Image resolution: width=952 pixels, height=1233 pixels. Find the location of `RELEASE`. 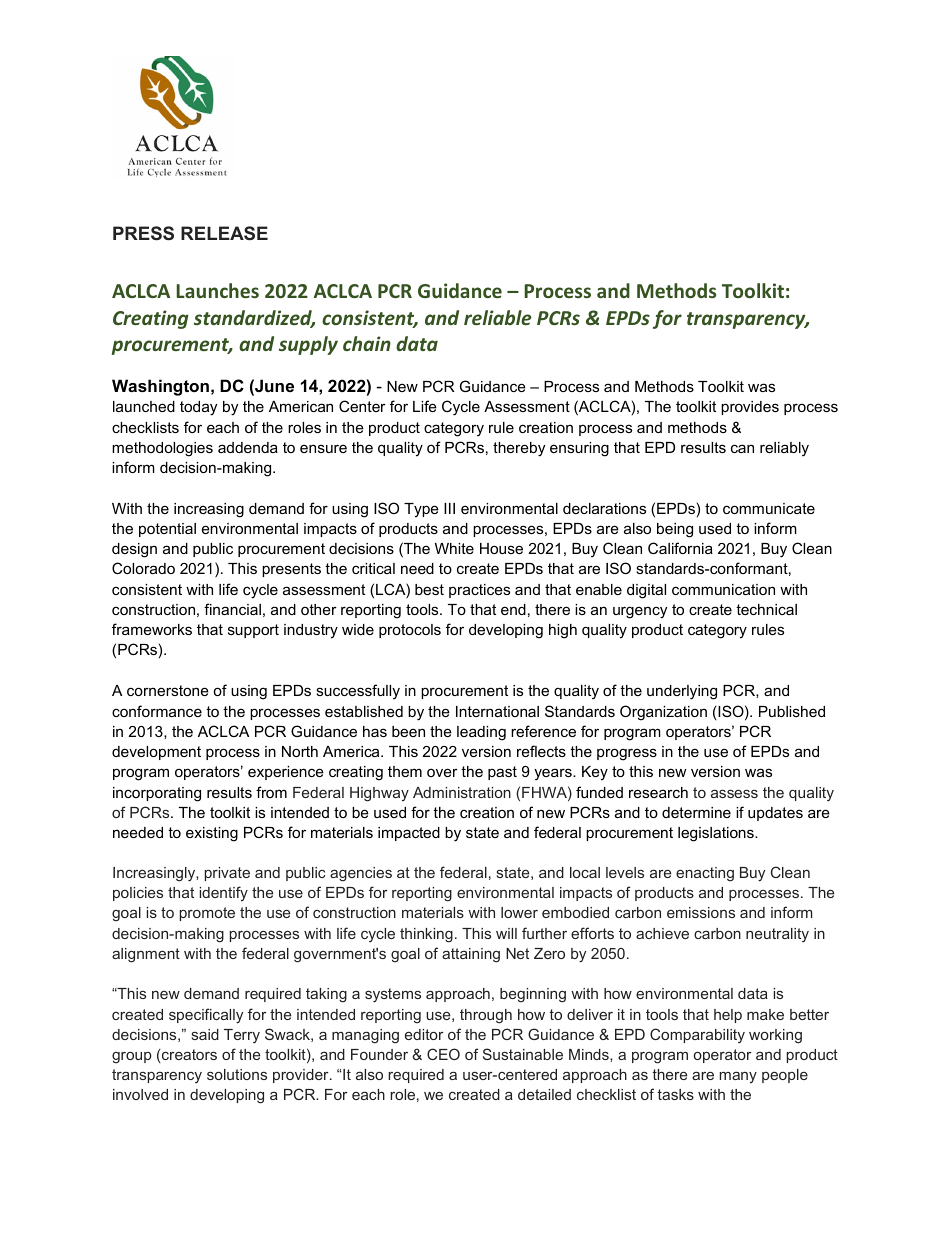

RELEASE is located at coordinates (224, 233).
